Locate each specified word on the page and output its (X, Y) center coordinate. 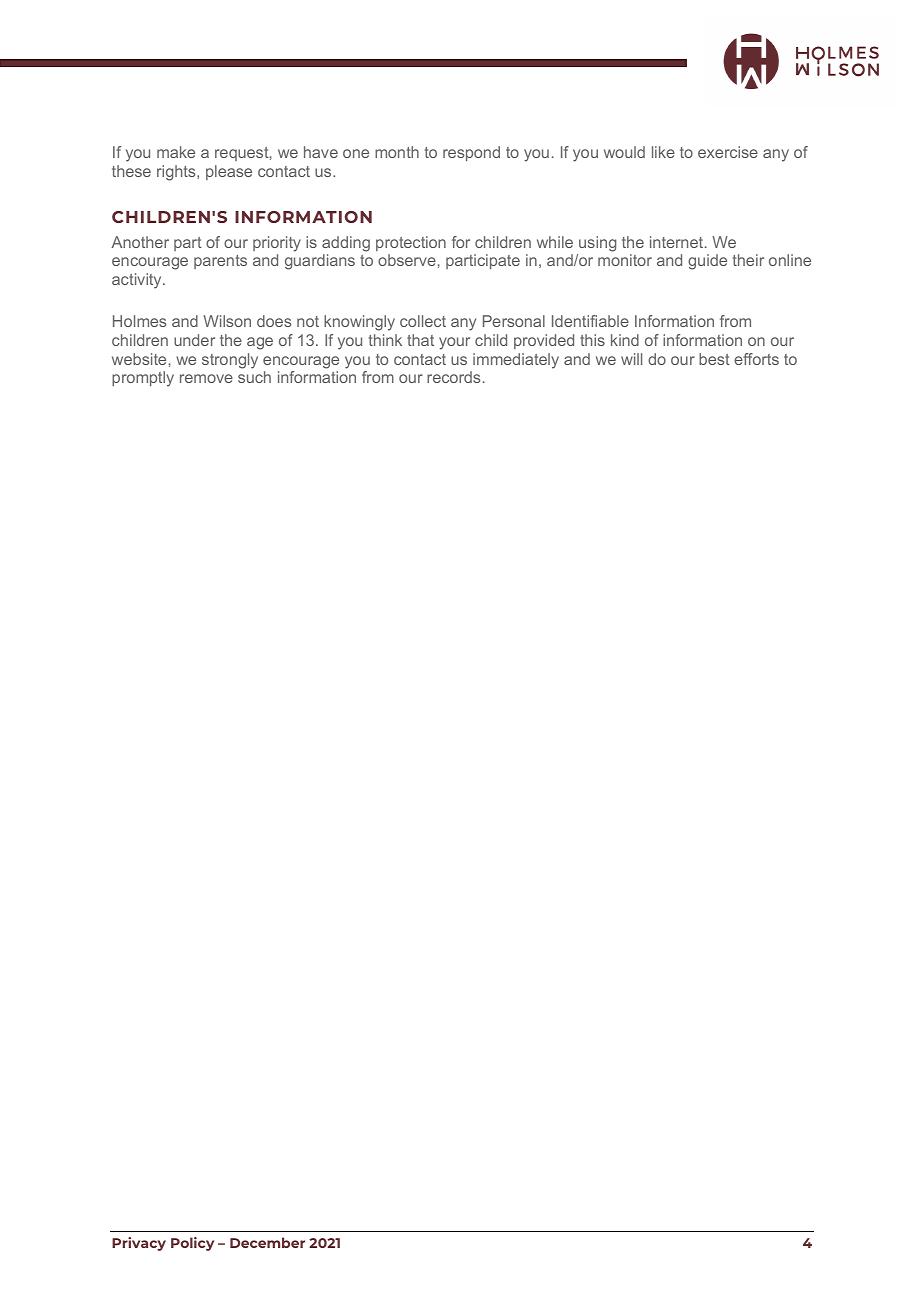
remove (206, 378)
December (267, 1242)
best (714, 359)
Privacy (139, 1244)
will (631, 359)
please (229, 172)
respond (471, 153)
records (453, 377)
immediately (516, 361)
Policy (192, 1244)
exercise (728, 152)
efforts (756, 359)
